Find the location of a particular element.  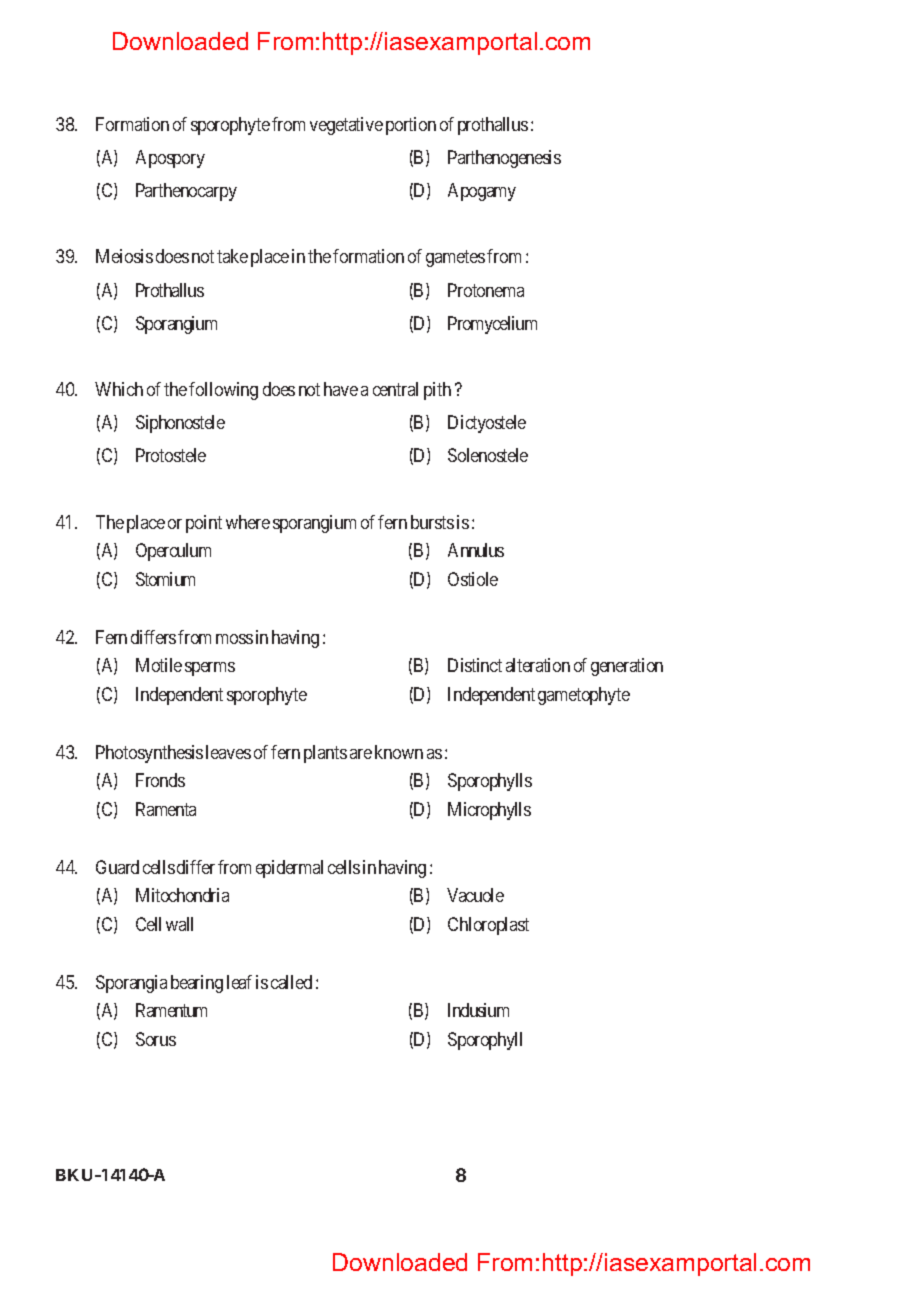

bearing is located at coordinates (197, 984).
